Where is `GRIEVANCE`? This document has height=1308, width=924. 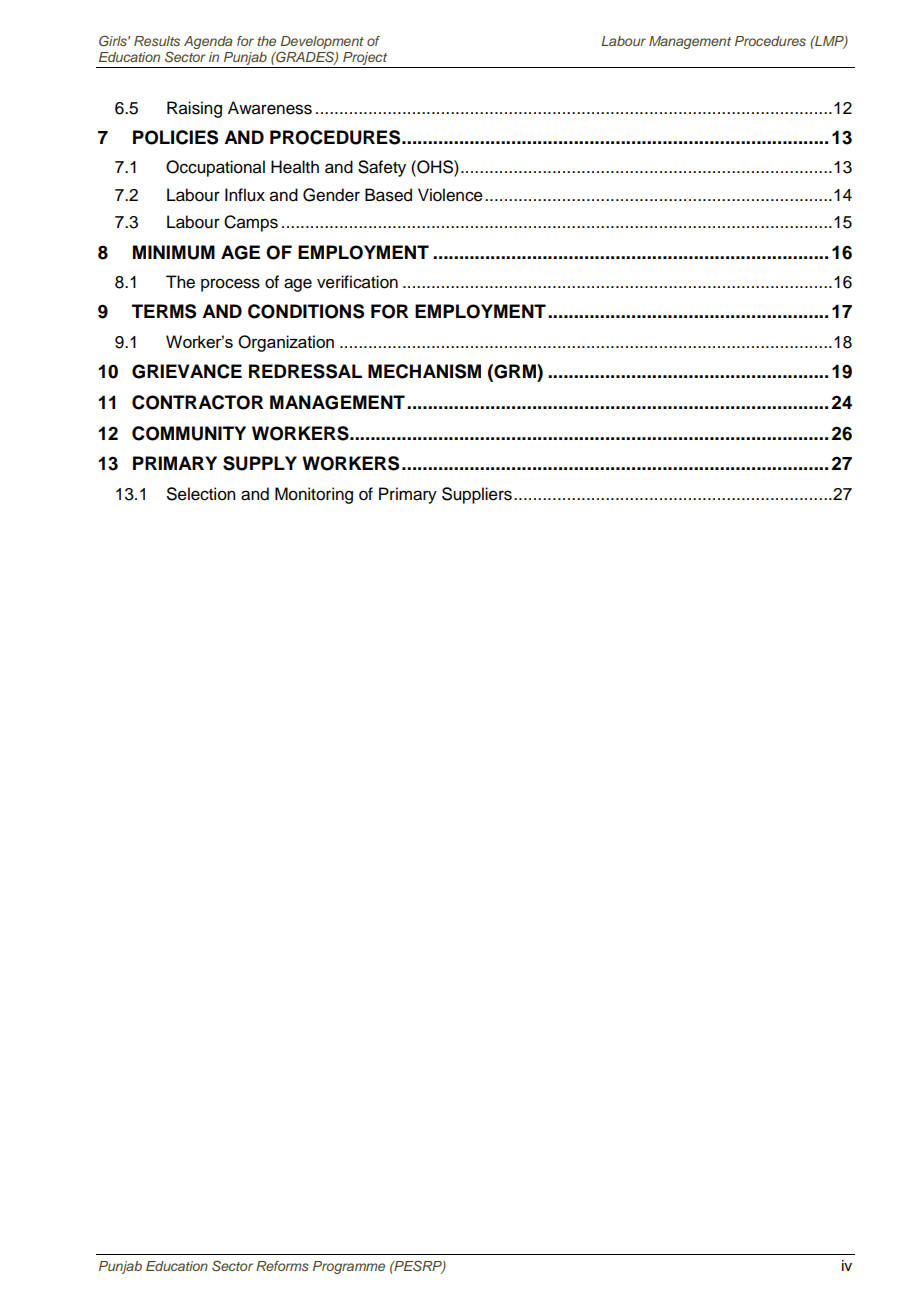
GRIEVANCE is located at coordinates (187, 371).
